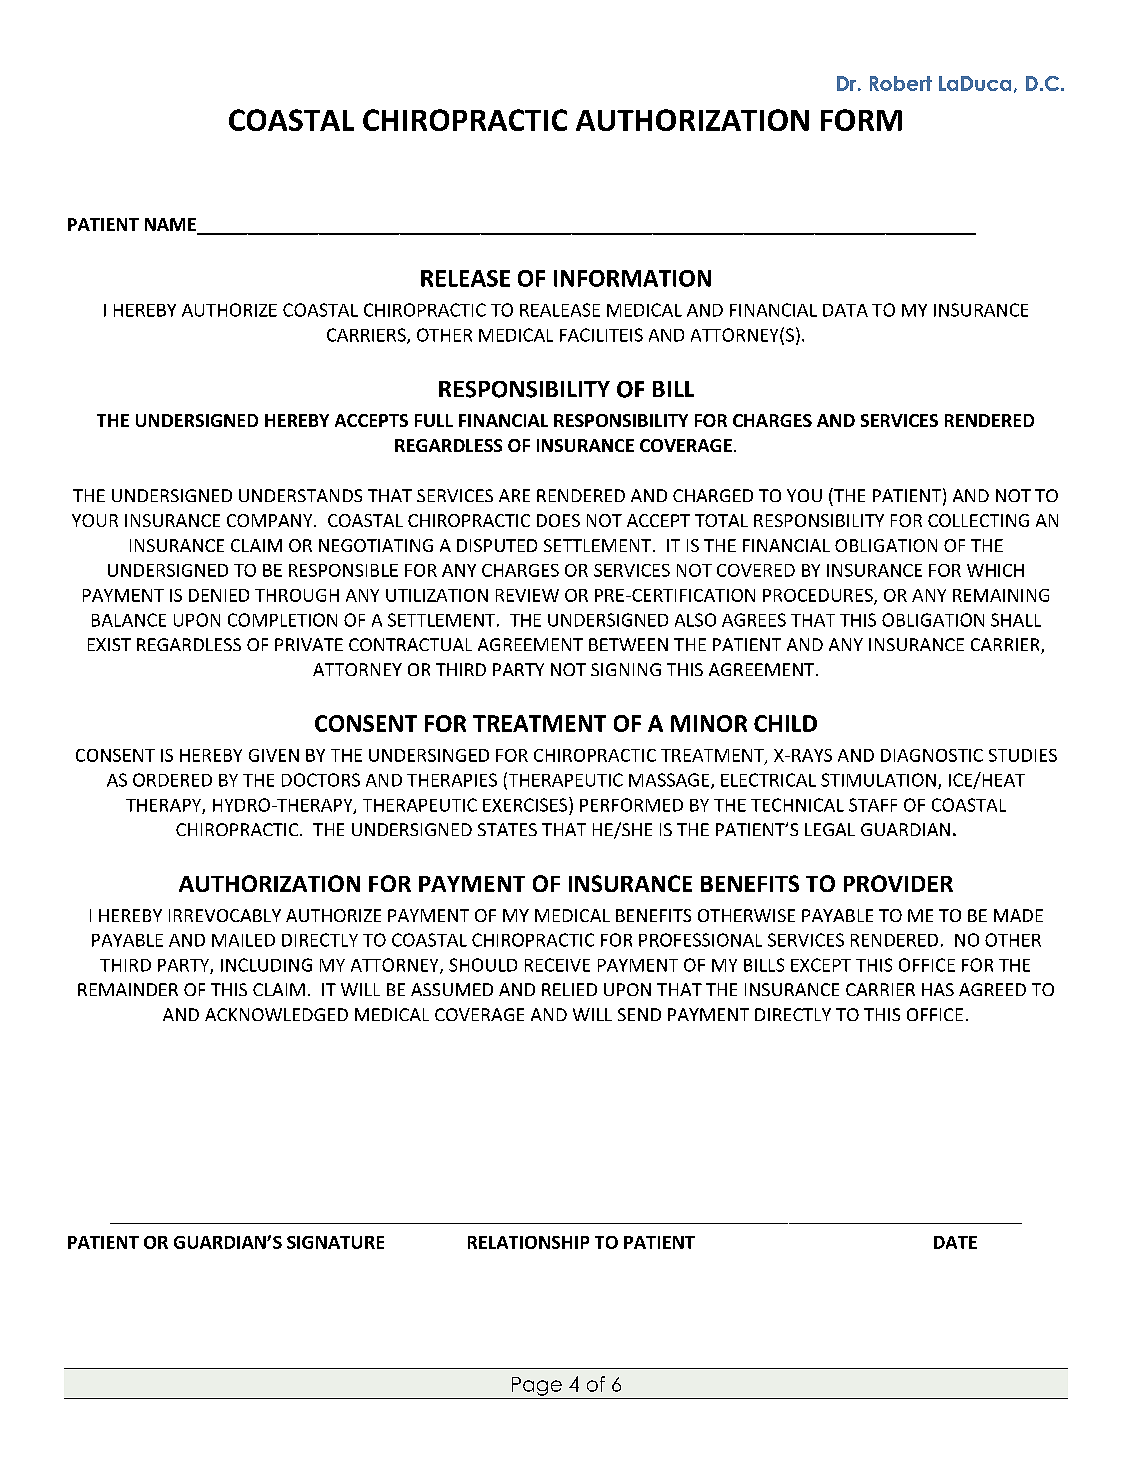 This image has width=1132, height=1465. What do you see at coordinates (978, 520) in the image?
I see `COLLECTING` at bounding box center [978, 520].
